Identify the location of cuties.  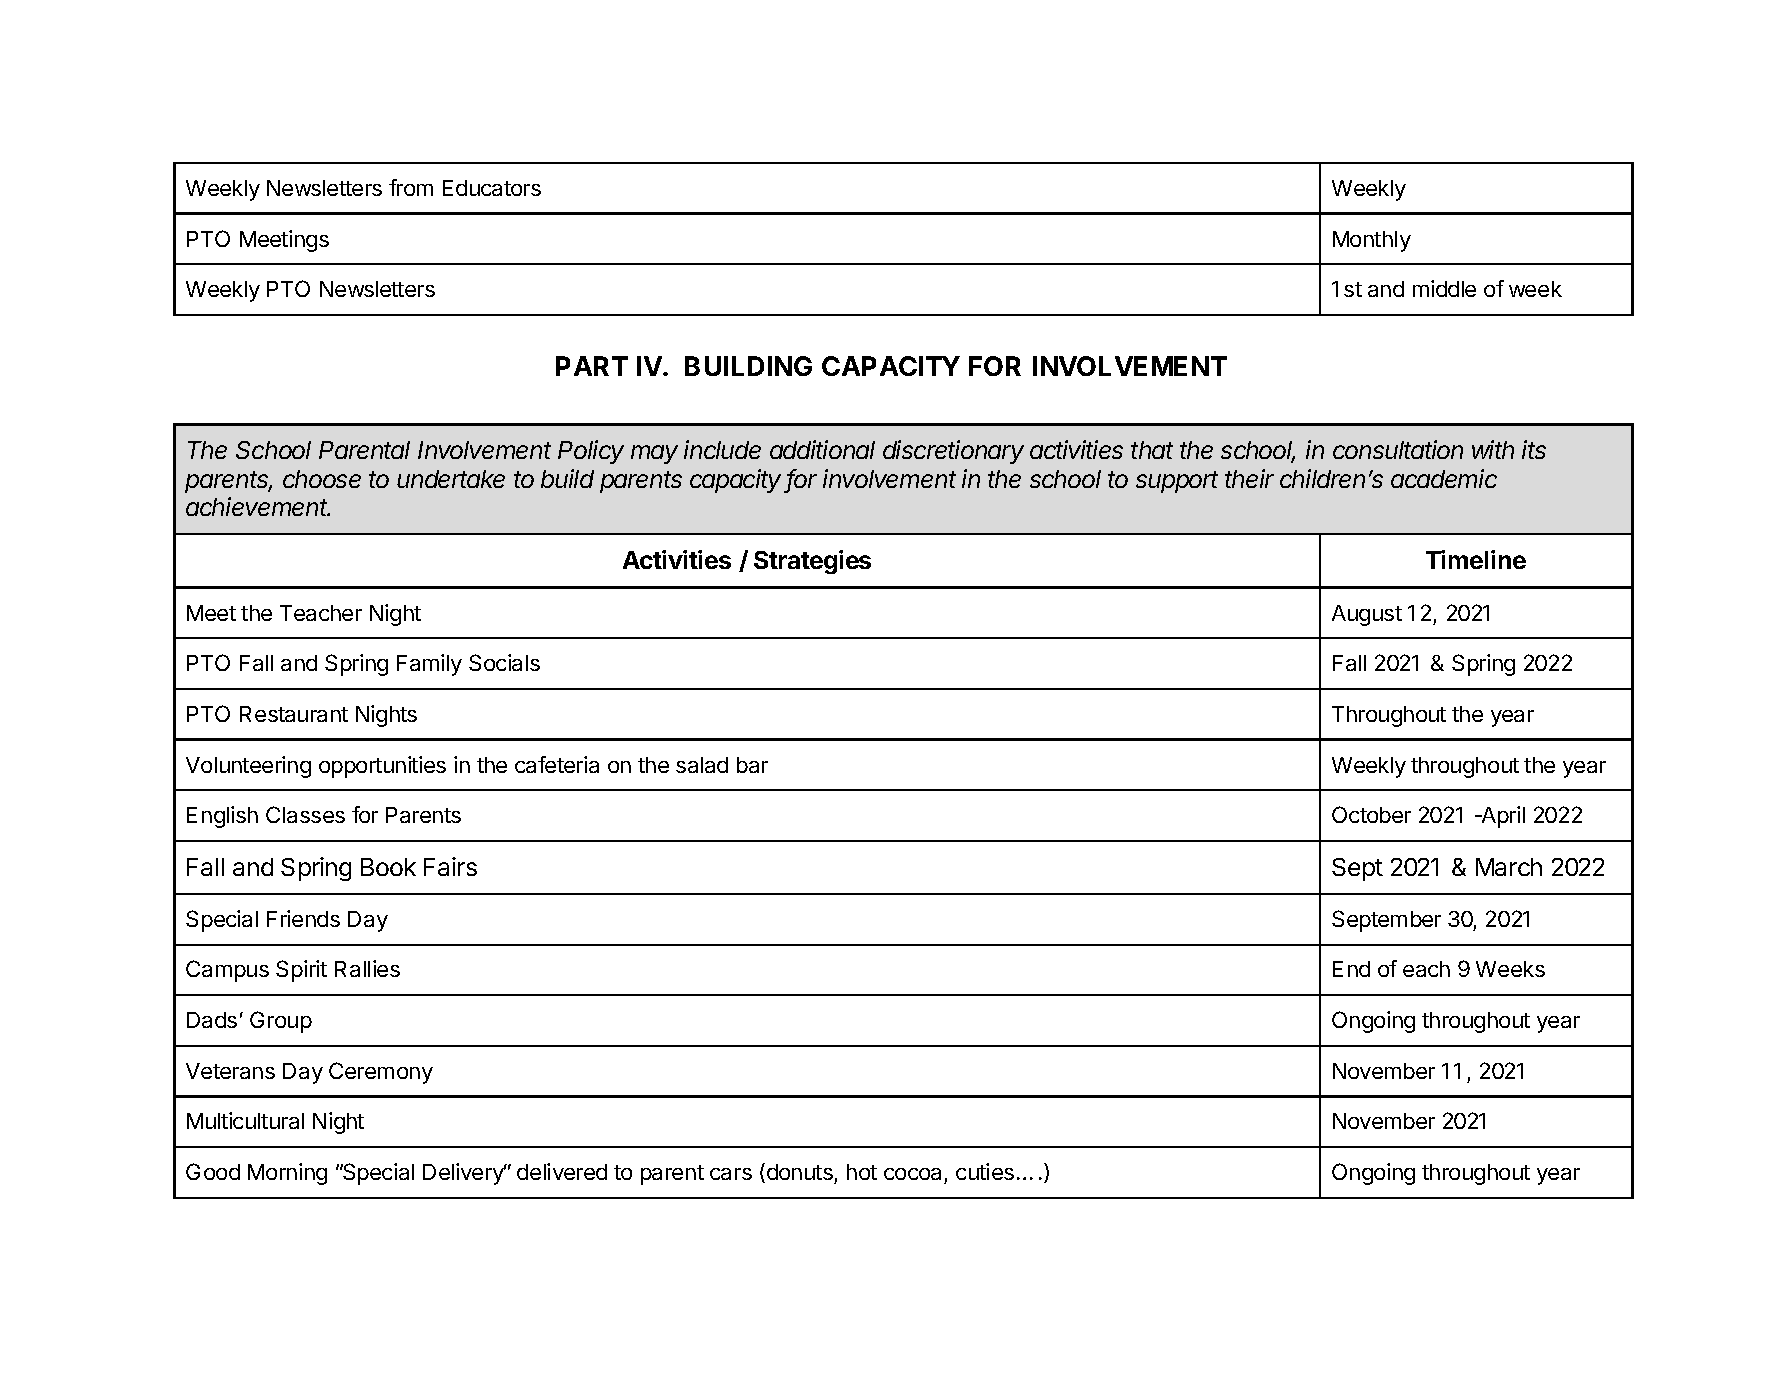
(985, 1171).
